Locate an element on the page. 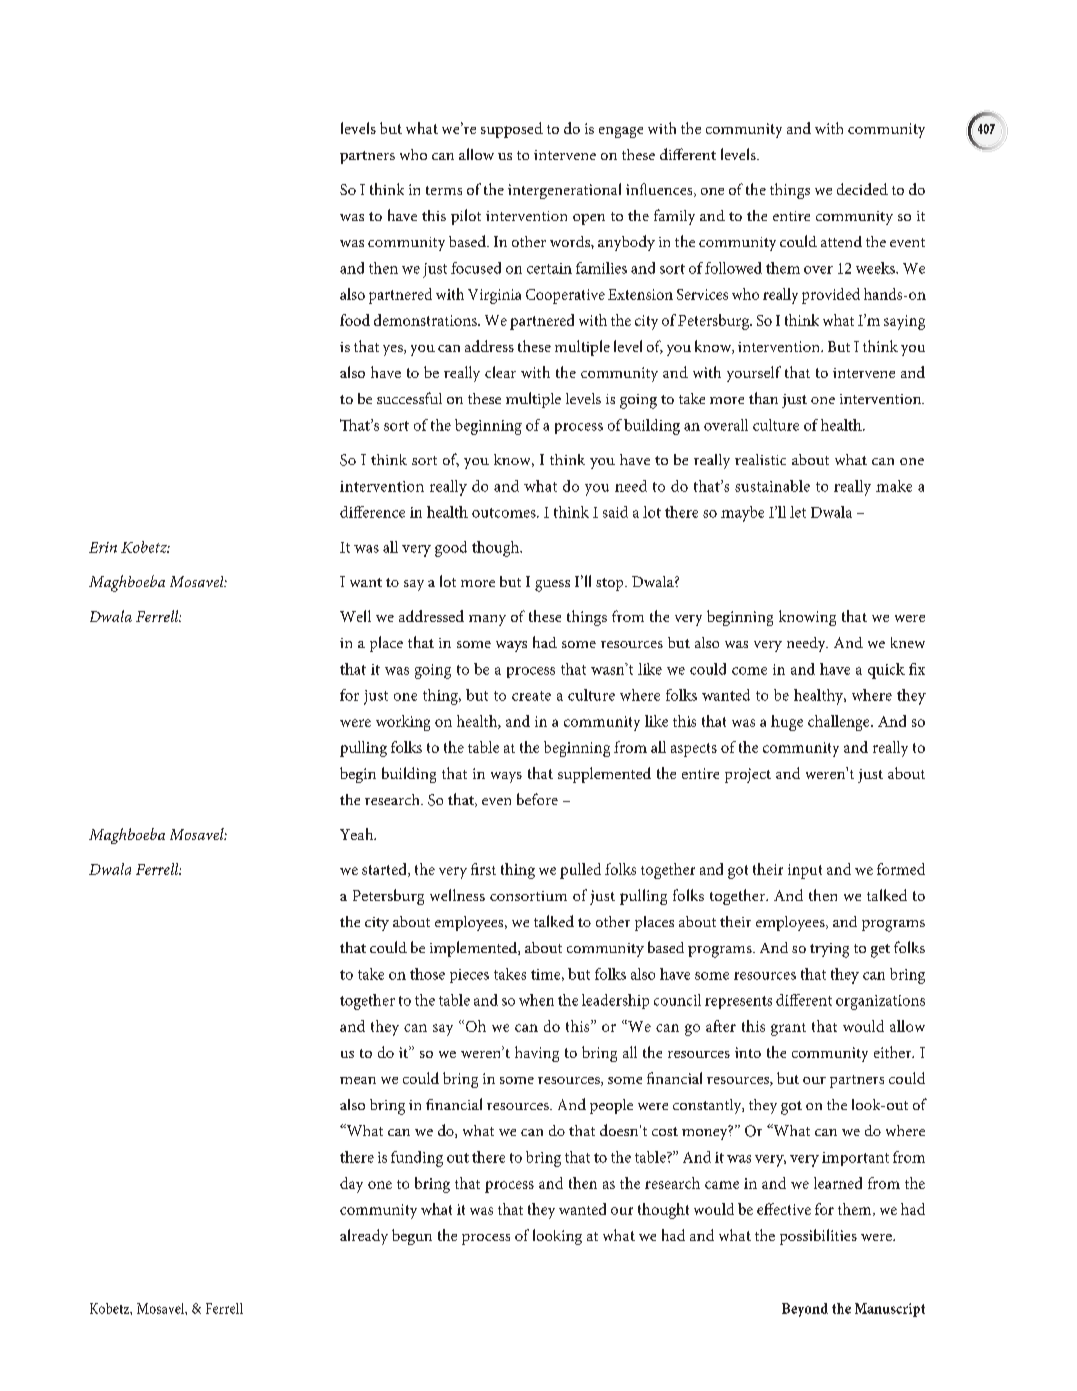  realistic is located at coordinates (760, 459).
